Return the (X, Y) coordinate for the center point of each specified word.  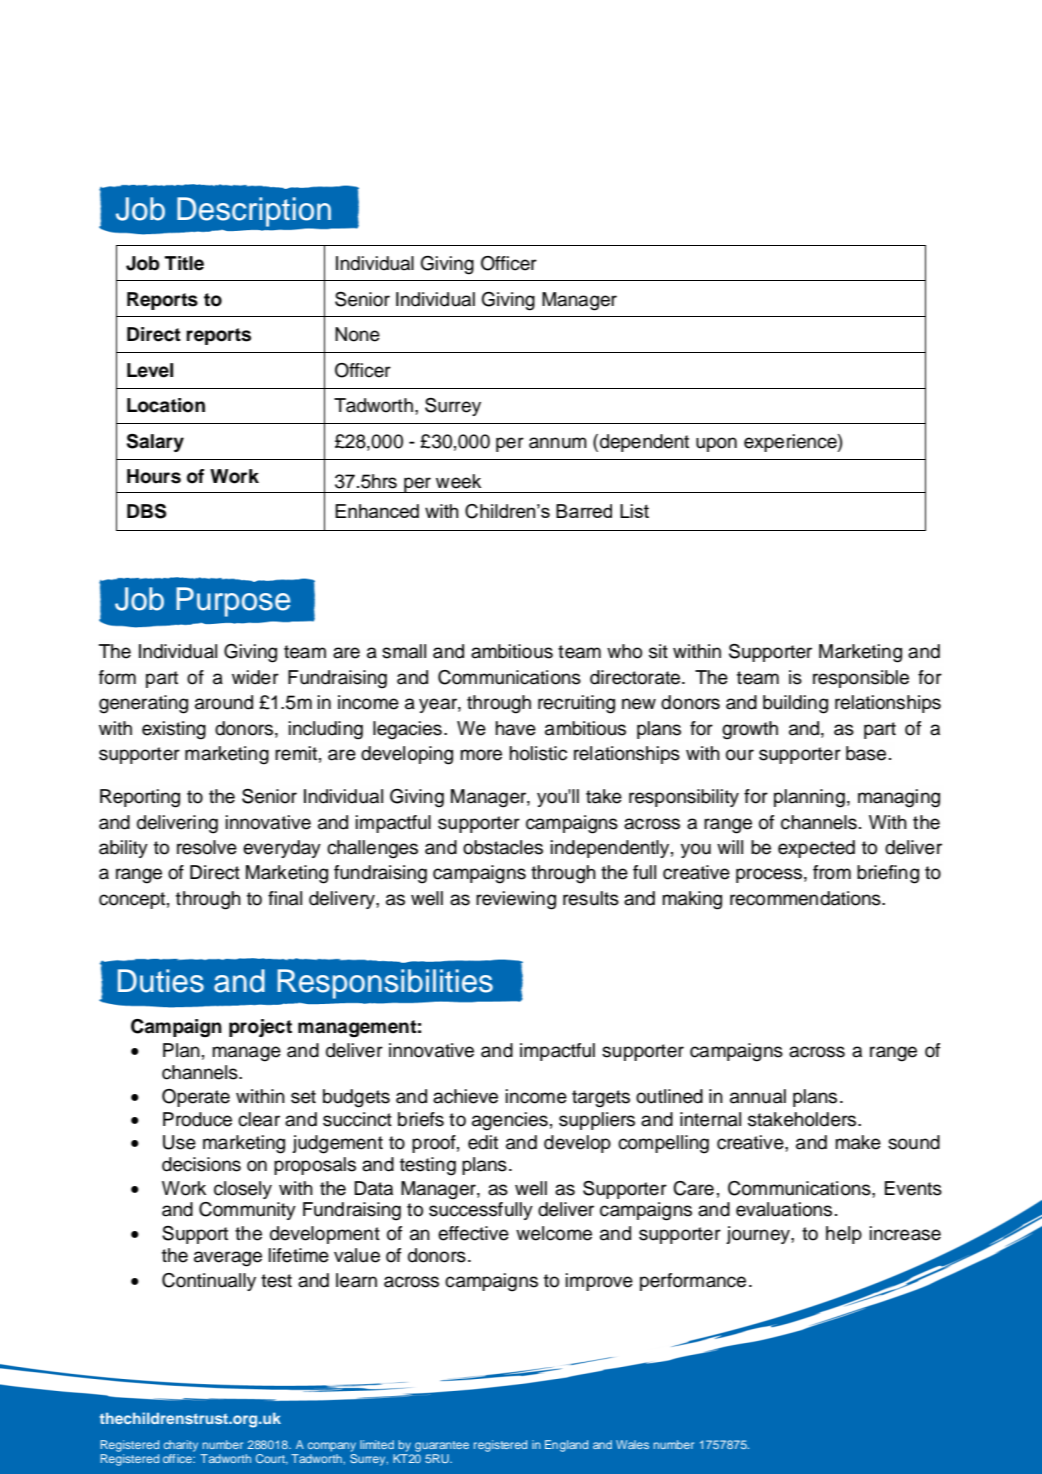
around (224, 702)
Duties (161, 981)
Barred (584, 511)
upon (716, 444)
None (357, 334)
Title (184, 263)
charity (182, 1447)
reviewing (516, 900)
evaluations (784, 1209)
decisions (201, 1164)
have (515, 728)
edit (483, 1142)
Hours (154, 476)
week (458, 481)
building (795, 704)
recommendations (806, 898)
